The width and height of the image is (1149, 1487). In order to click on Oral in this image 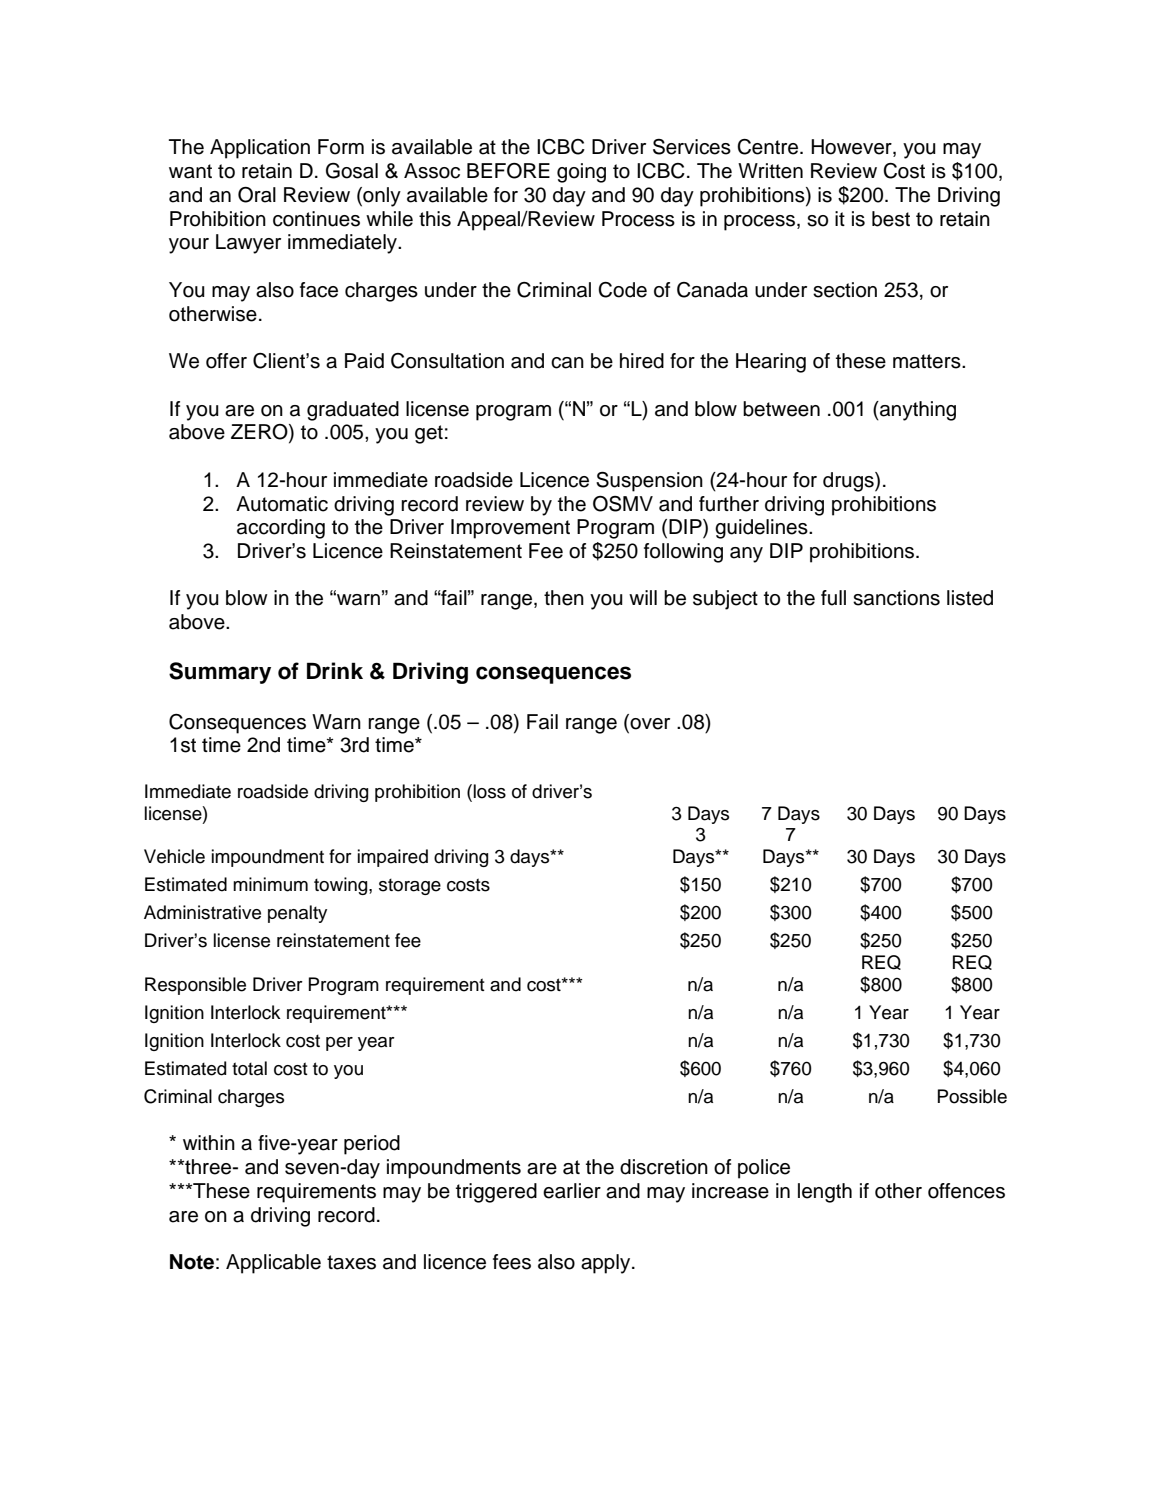, I will do `click(257, 195)`.
